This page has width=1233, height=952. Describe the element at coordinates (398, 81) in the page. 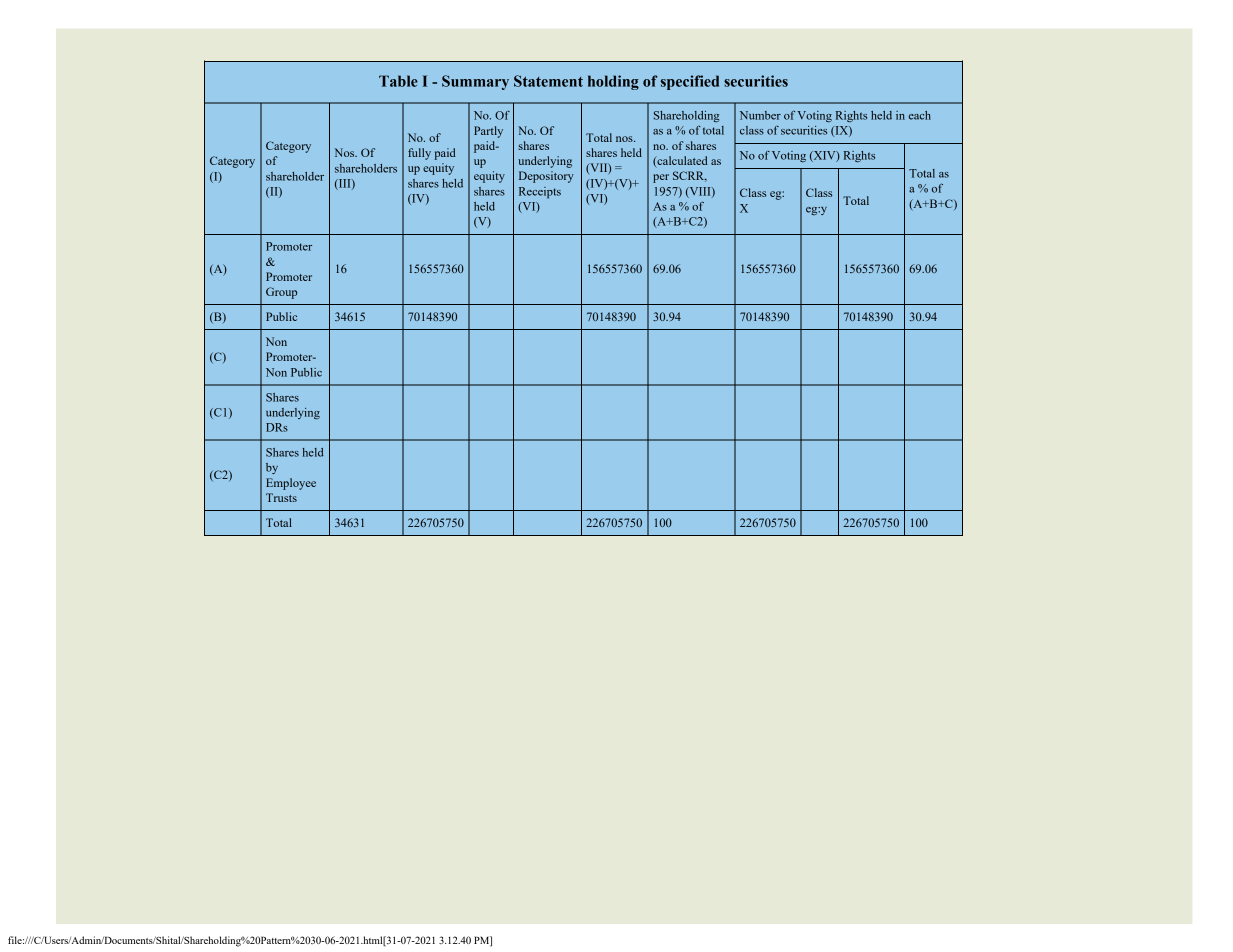

I see `Table` at that location.
